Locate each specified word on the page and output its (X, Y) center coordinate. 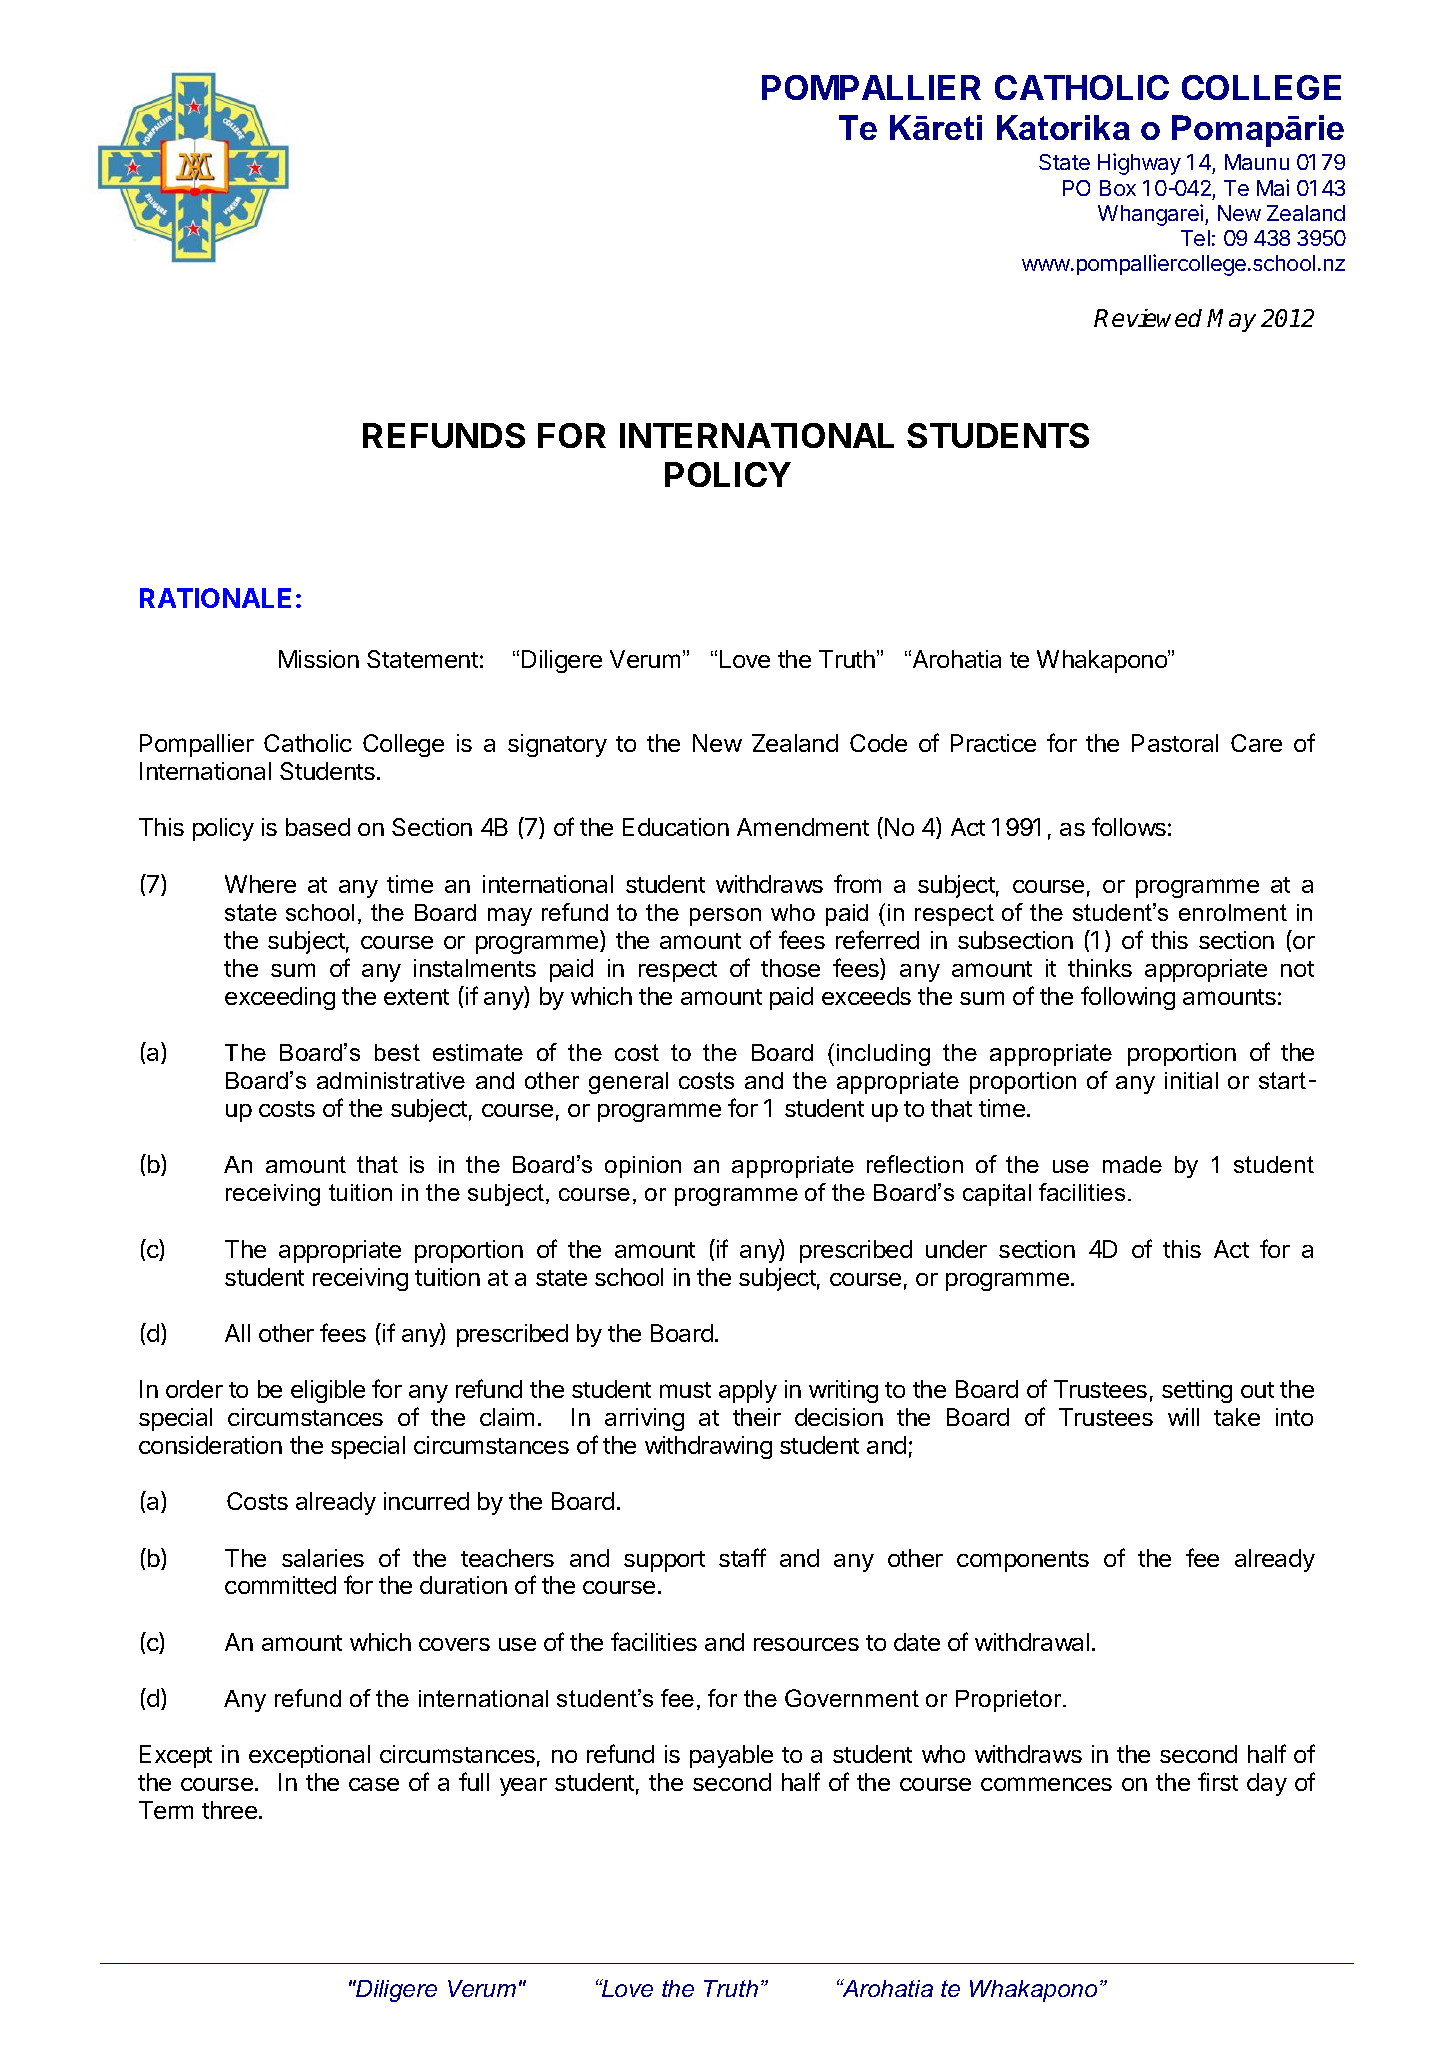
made (1132, 1164)
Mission (319, 659)
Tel (1195, 238)
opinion (643, 1167)
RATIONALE (215, 598)
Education (676, 827)
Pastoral (1175, 743)
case (374, 1784)
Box (1118, 188)
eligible (328, 1391)
